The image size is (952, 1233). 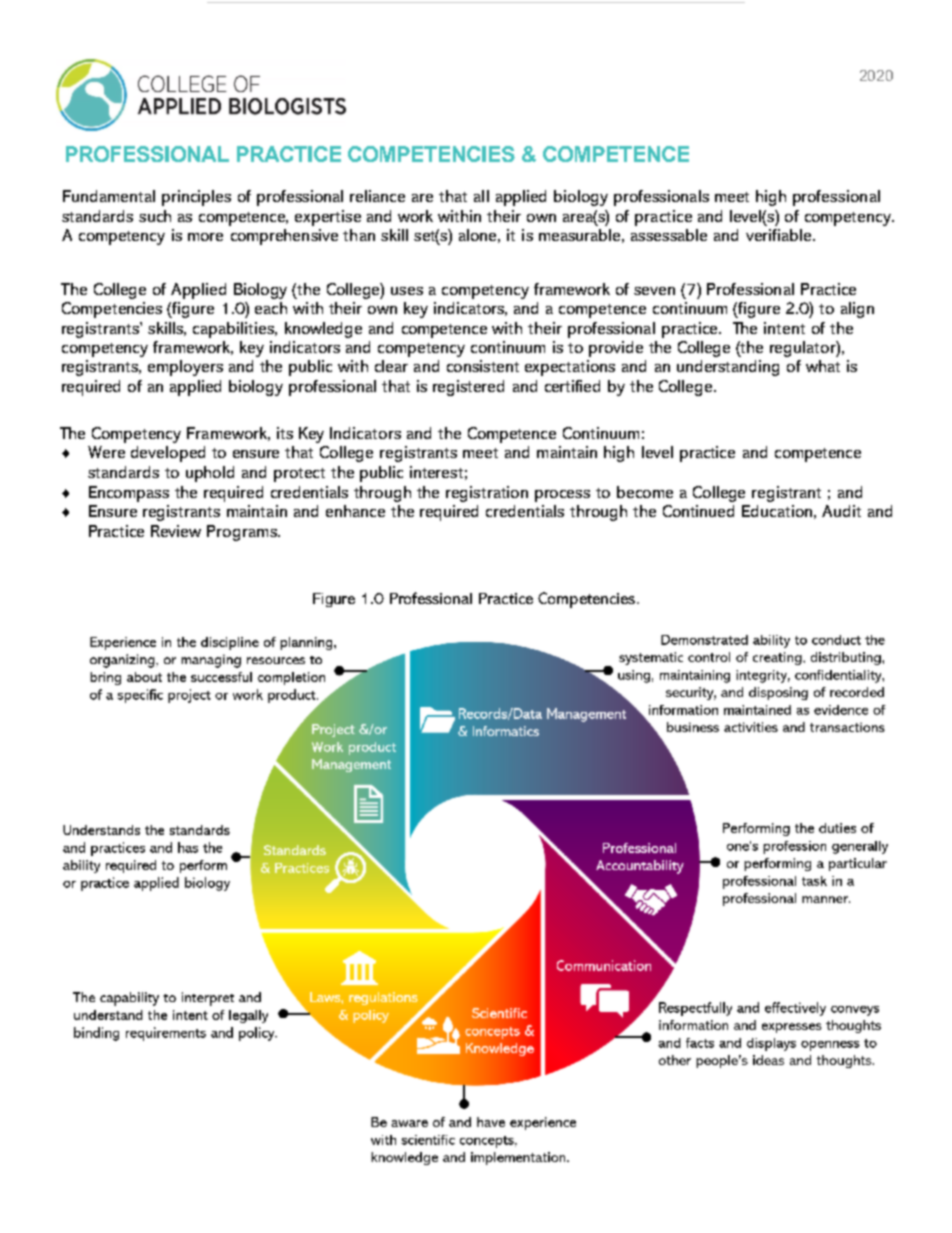 I want to click on understanding, so click(x=728, y=368).
